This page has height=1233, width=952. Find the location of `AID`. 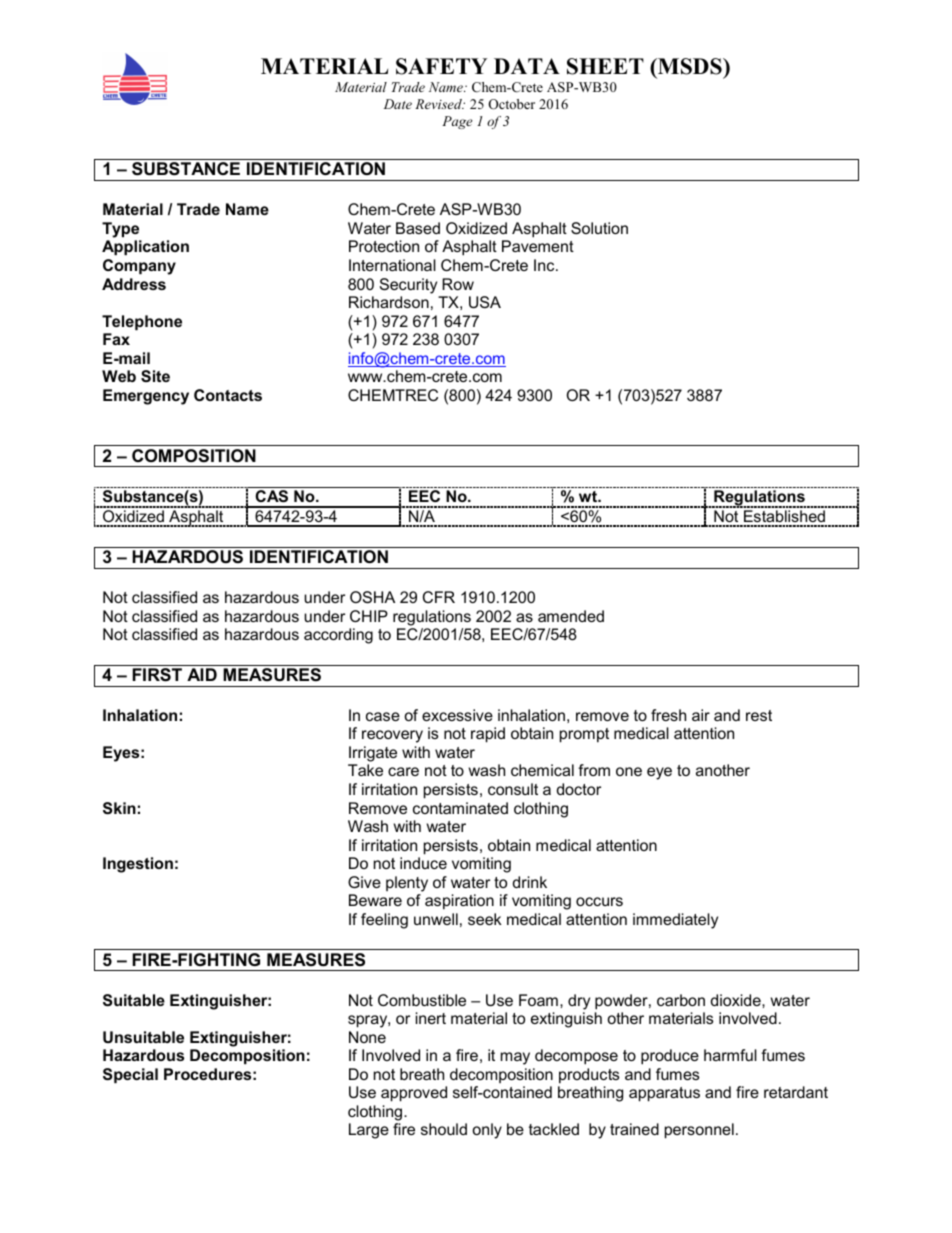

AID is located at coordinates (202, 674).
